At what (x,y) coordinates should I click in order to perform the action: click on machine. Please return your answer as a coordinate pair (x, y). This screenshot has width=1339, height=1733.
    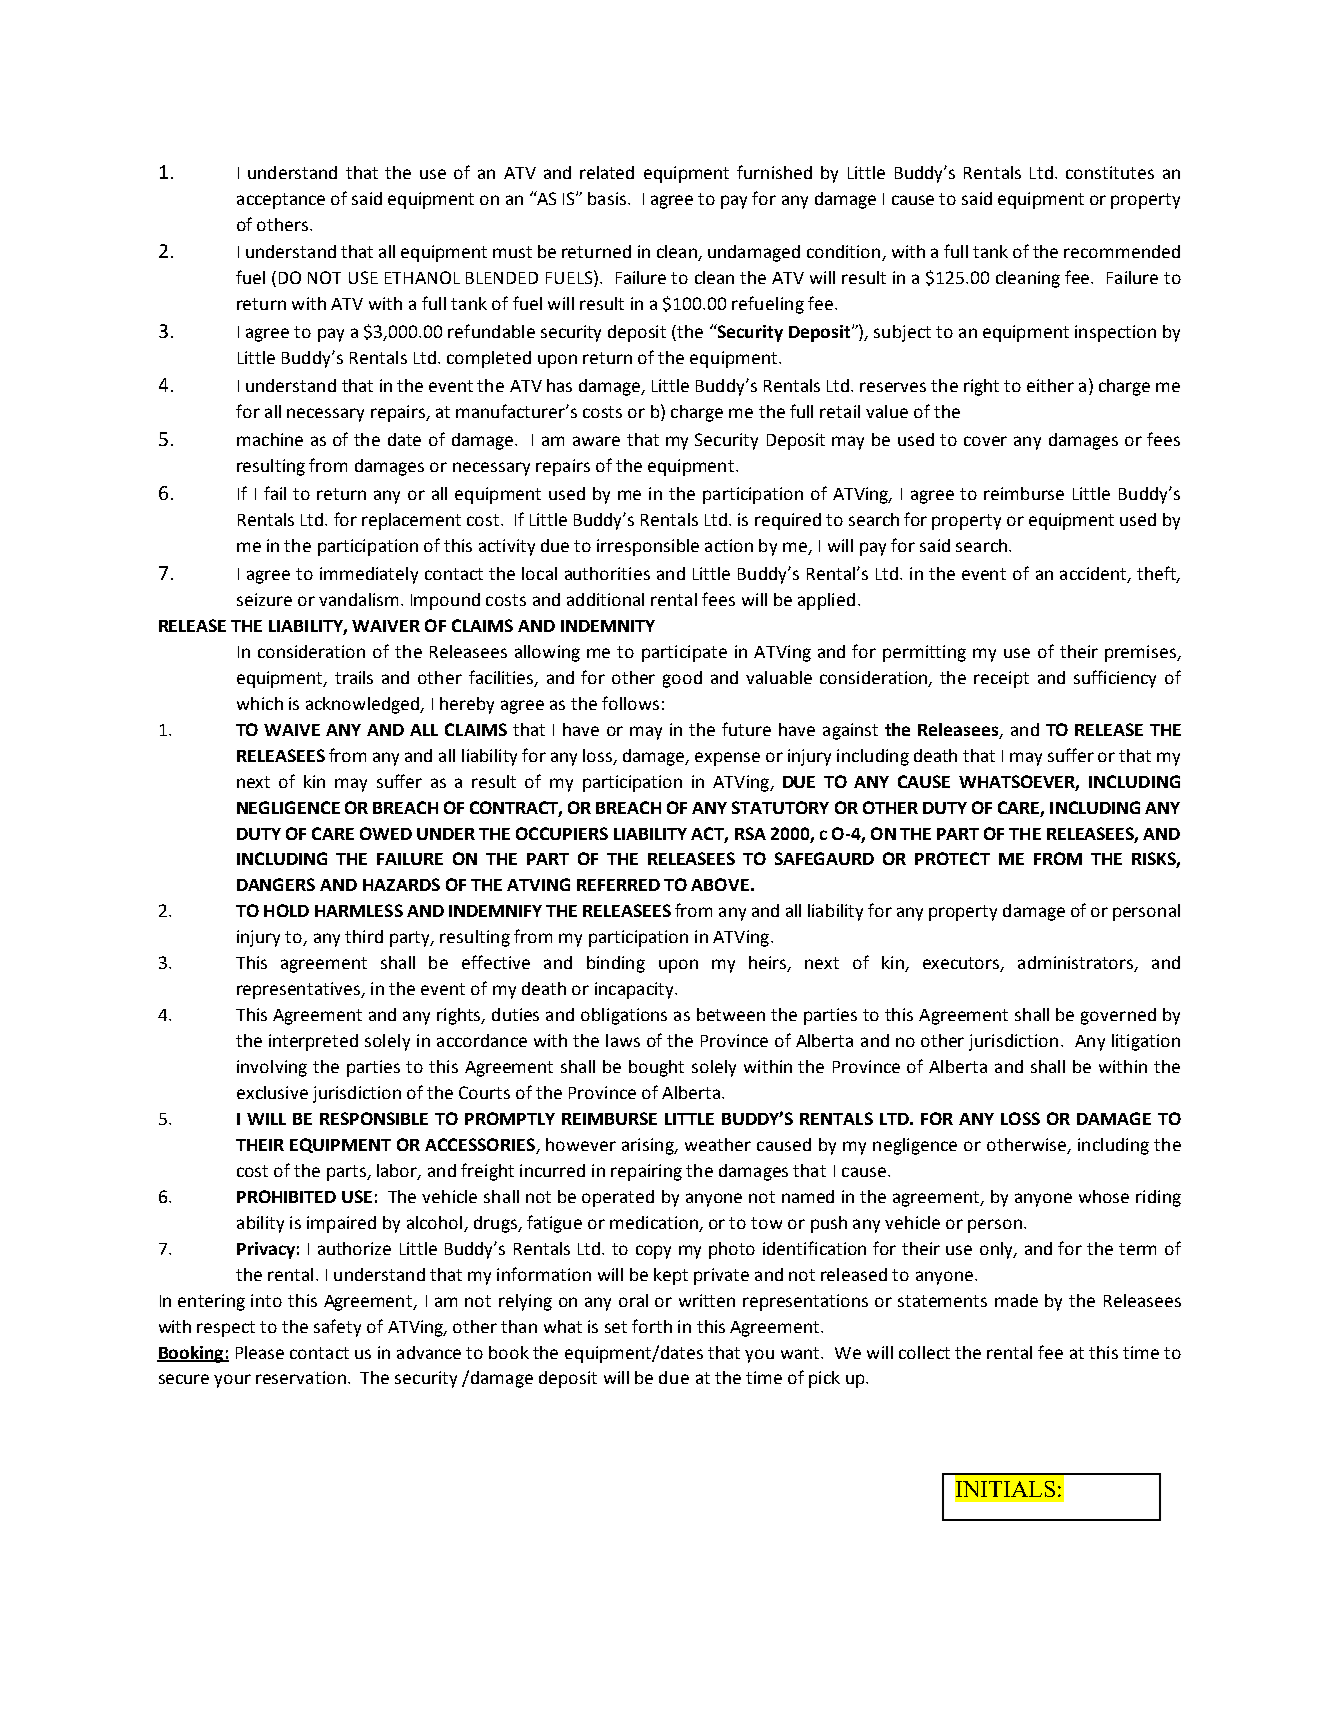
    Looking at the image, I should click on (270, 439).
